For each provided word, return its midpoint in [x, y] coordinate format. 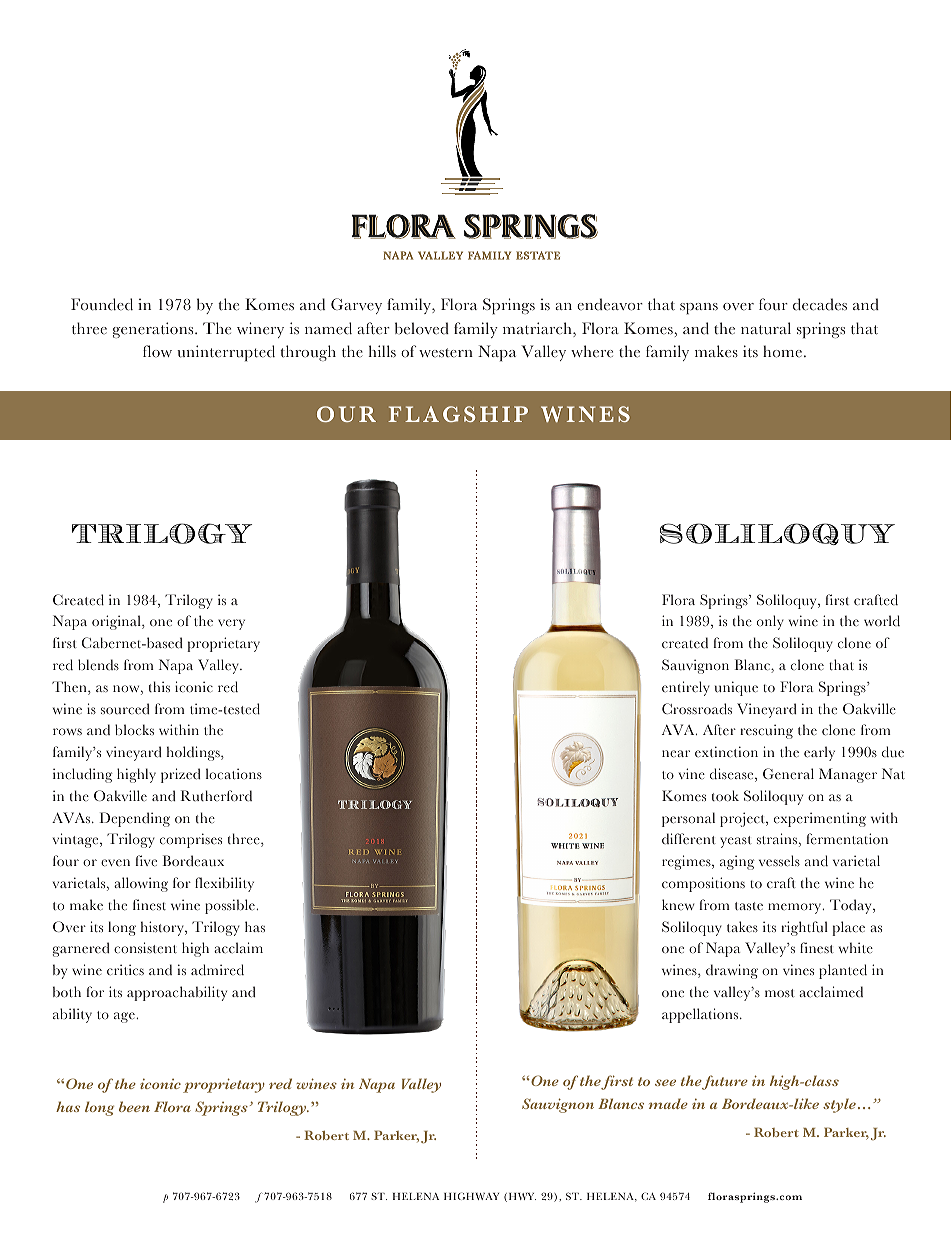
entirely [686, 688]
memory [796, 908]
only [770, 622]
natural [766, 328]
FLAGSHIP [458, 414]
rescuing [766, 731]
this [159, 686]
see [665, 1082]
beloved [422, 328]
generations [154, 330]
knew [678, 904]
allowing [141, 884]
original [117, 622]
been [134, 1106]
